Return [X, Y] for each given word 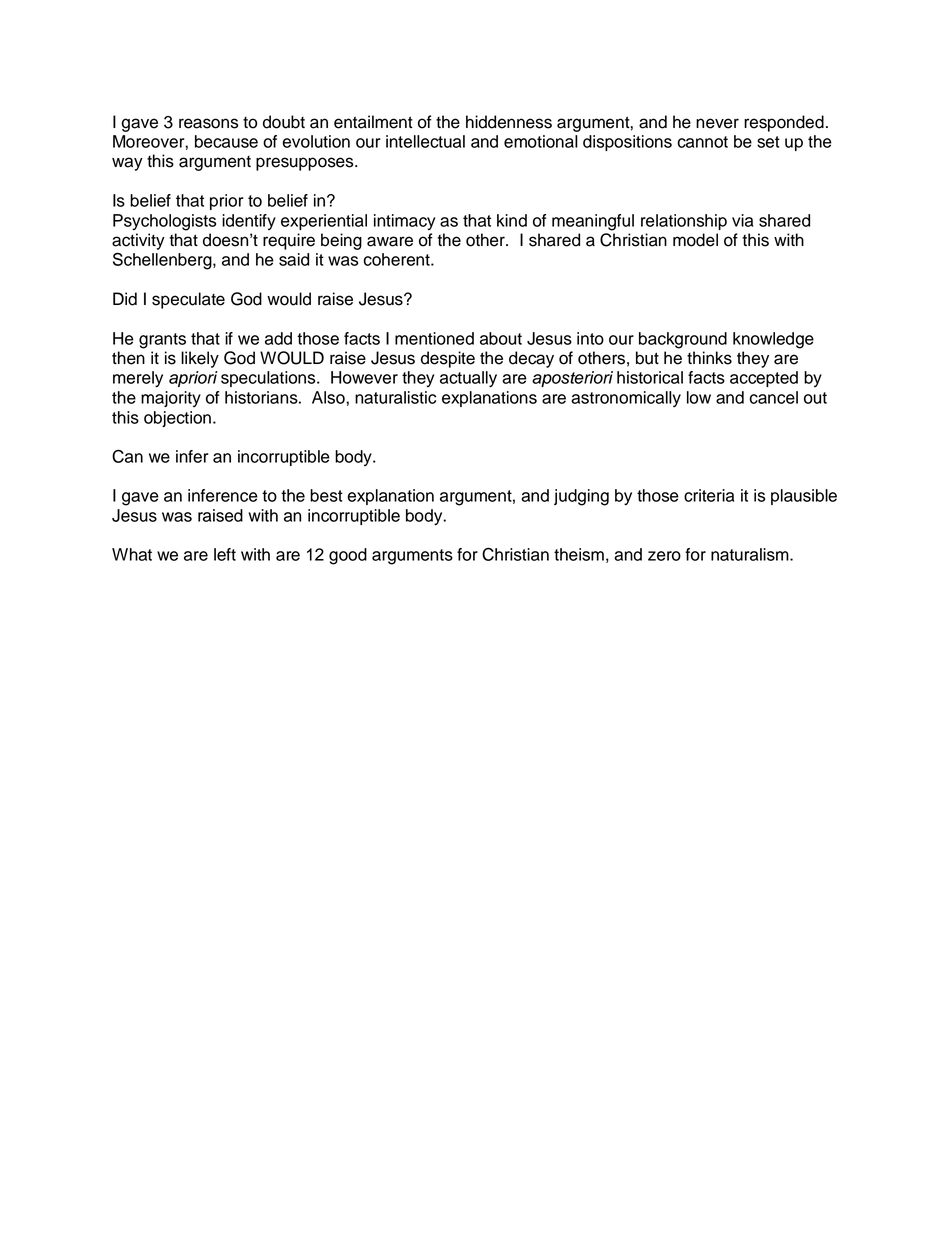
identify [249, 222]
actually [468, 379]
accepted [764, 379]
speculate [188, 300]
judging [581, 497]
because [226, 141]
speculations [269, 379]
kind [512, 220]
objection [177, 419]
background [683, 340]
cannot [703, 142]
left [225, 554]
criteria [709, 495]
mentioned [434, 338]
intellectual [425, 141]
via [742, 220]
